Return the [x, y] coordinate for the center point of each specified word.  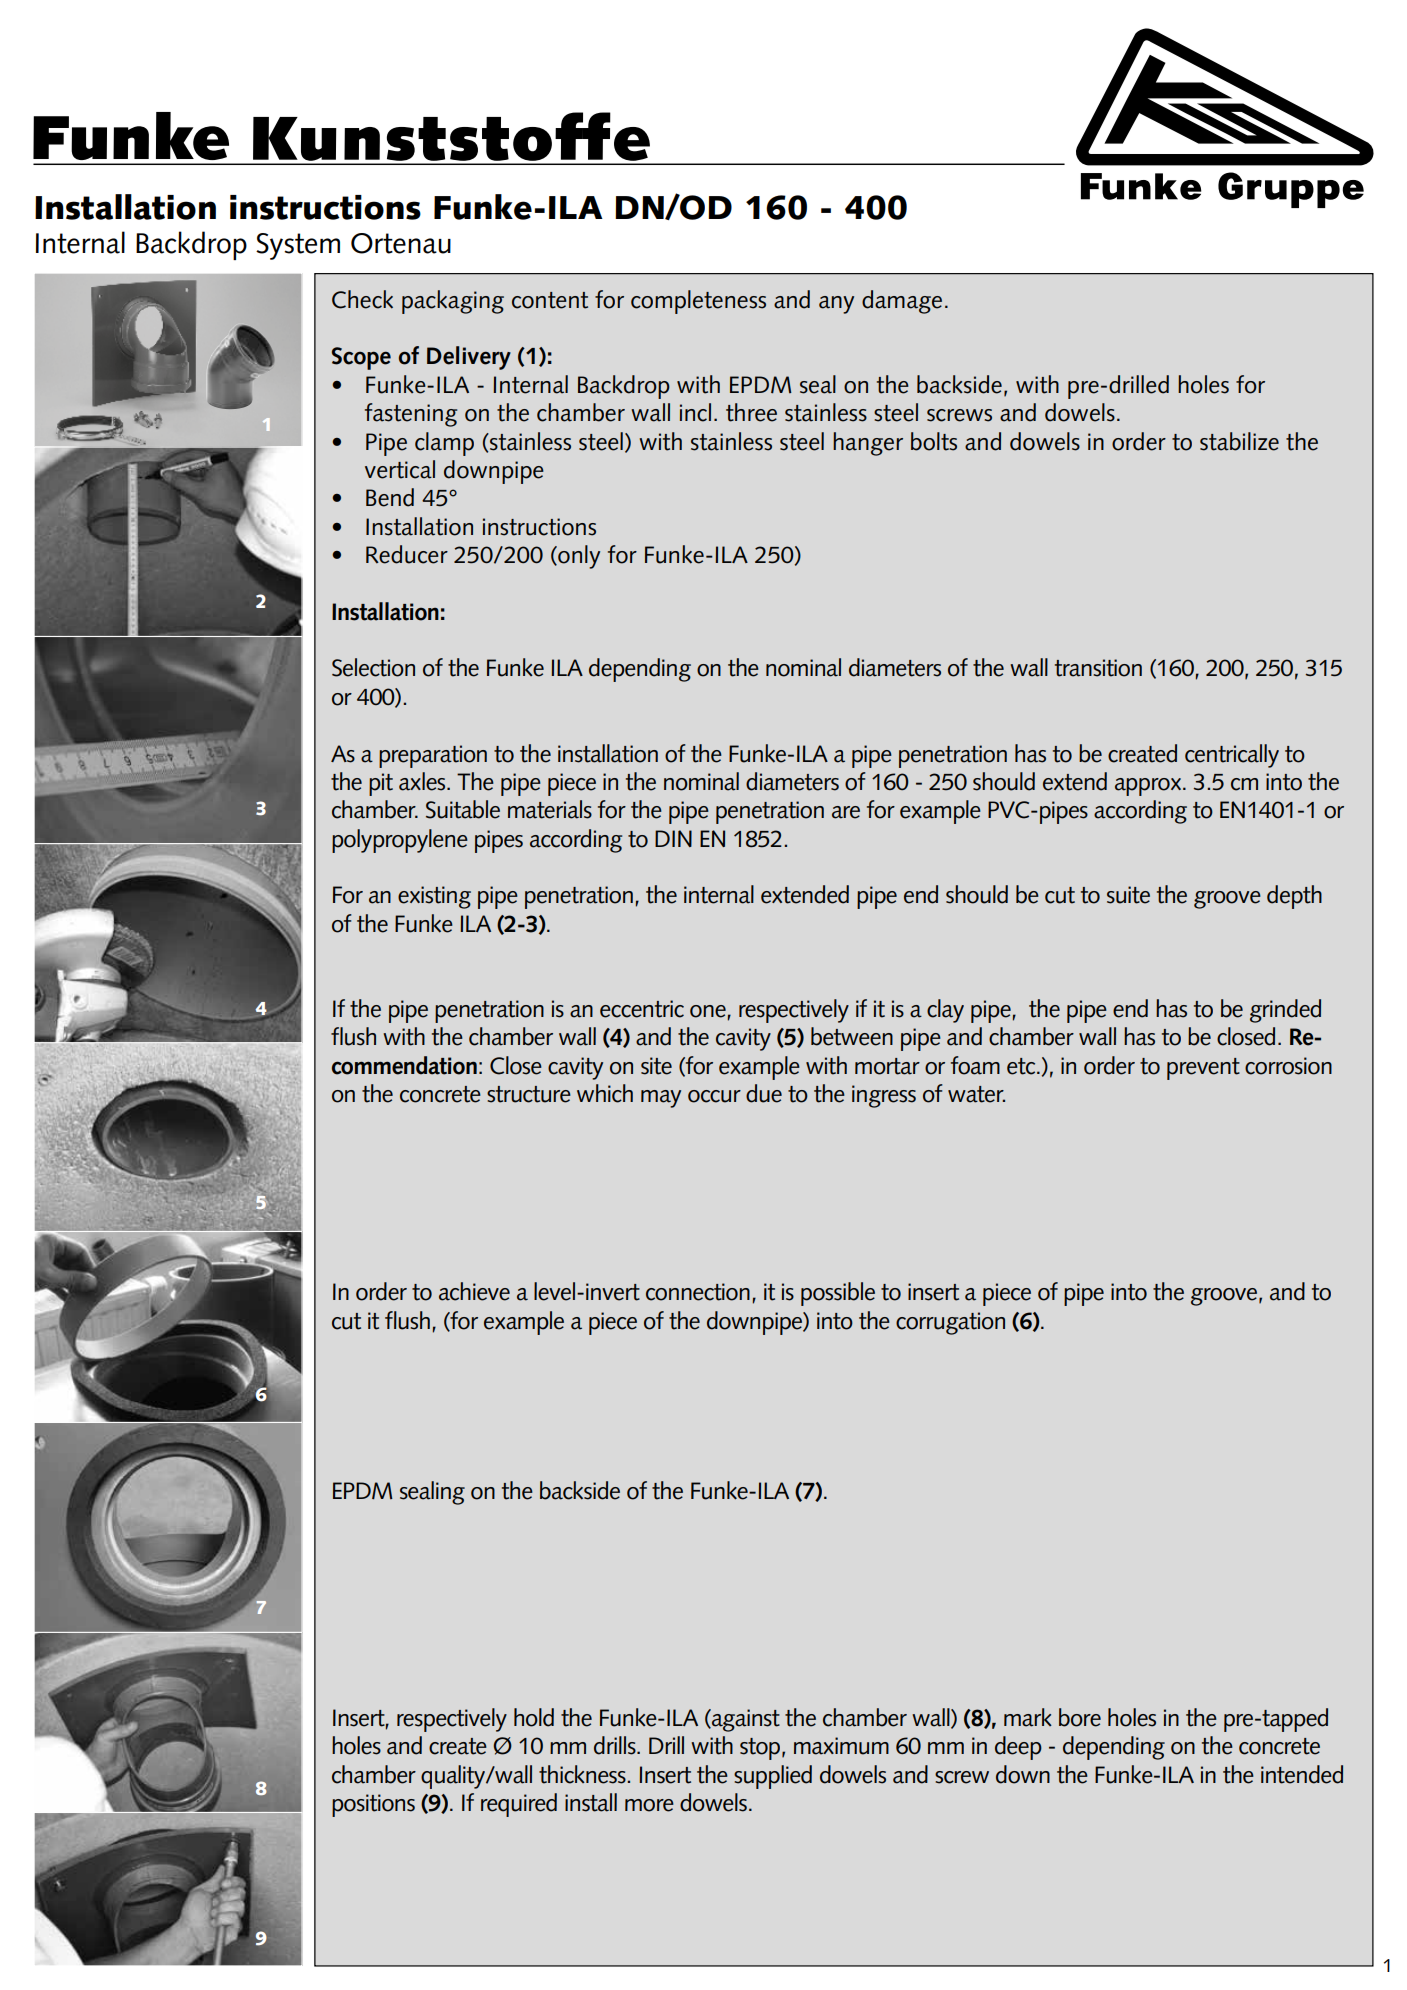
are [846, 812]
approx [1149, 787]
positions [373, 1805]
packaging [453, 302]
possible [838, 1294]
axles [423, 781]
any [836, 305]
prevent [1203, 1069]
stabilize [1239, 441]
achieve [474, 1291]
